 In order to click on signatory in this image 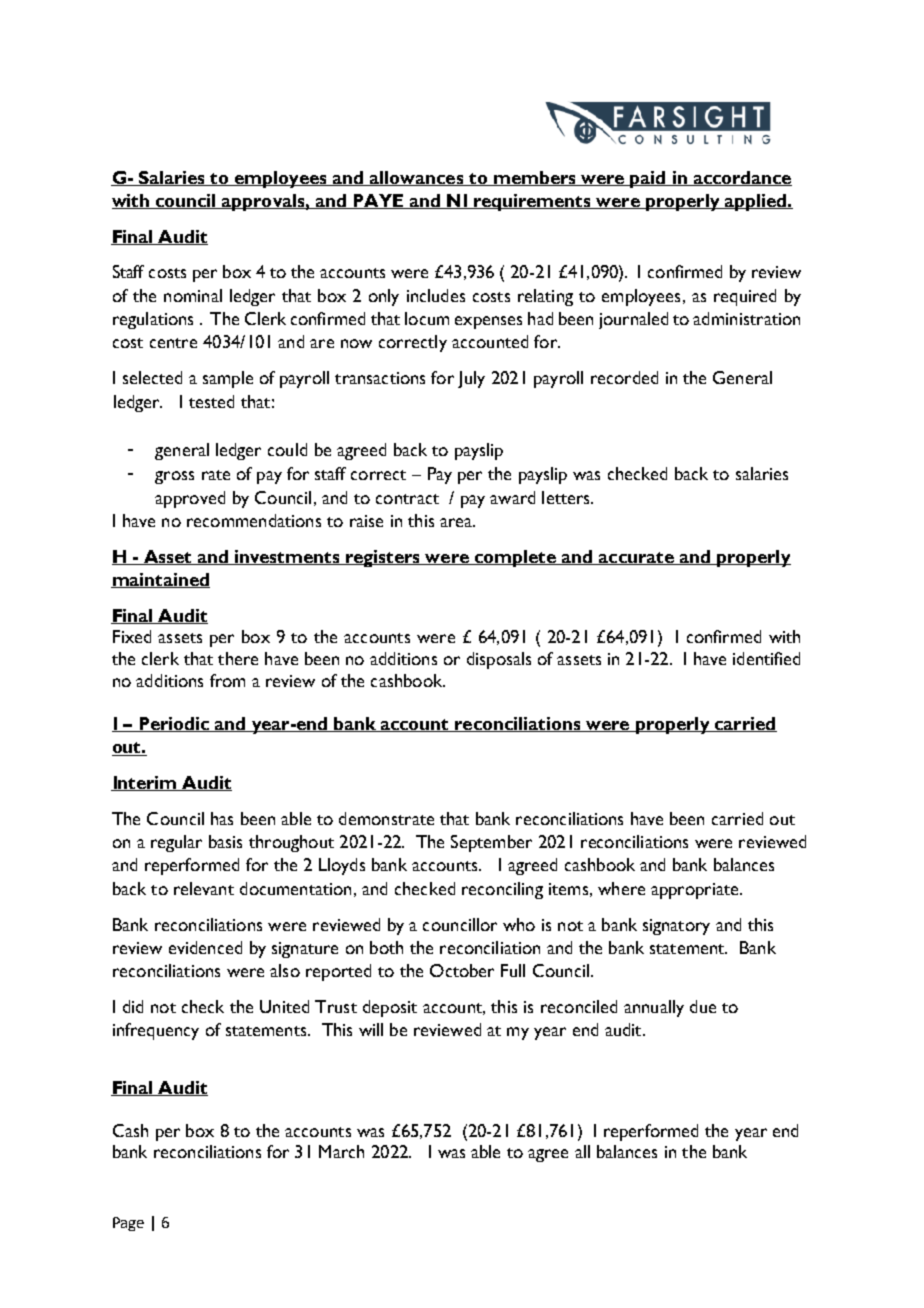, I will do `click(676, 927)`.
